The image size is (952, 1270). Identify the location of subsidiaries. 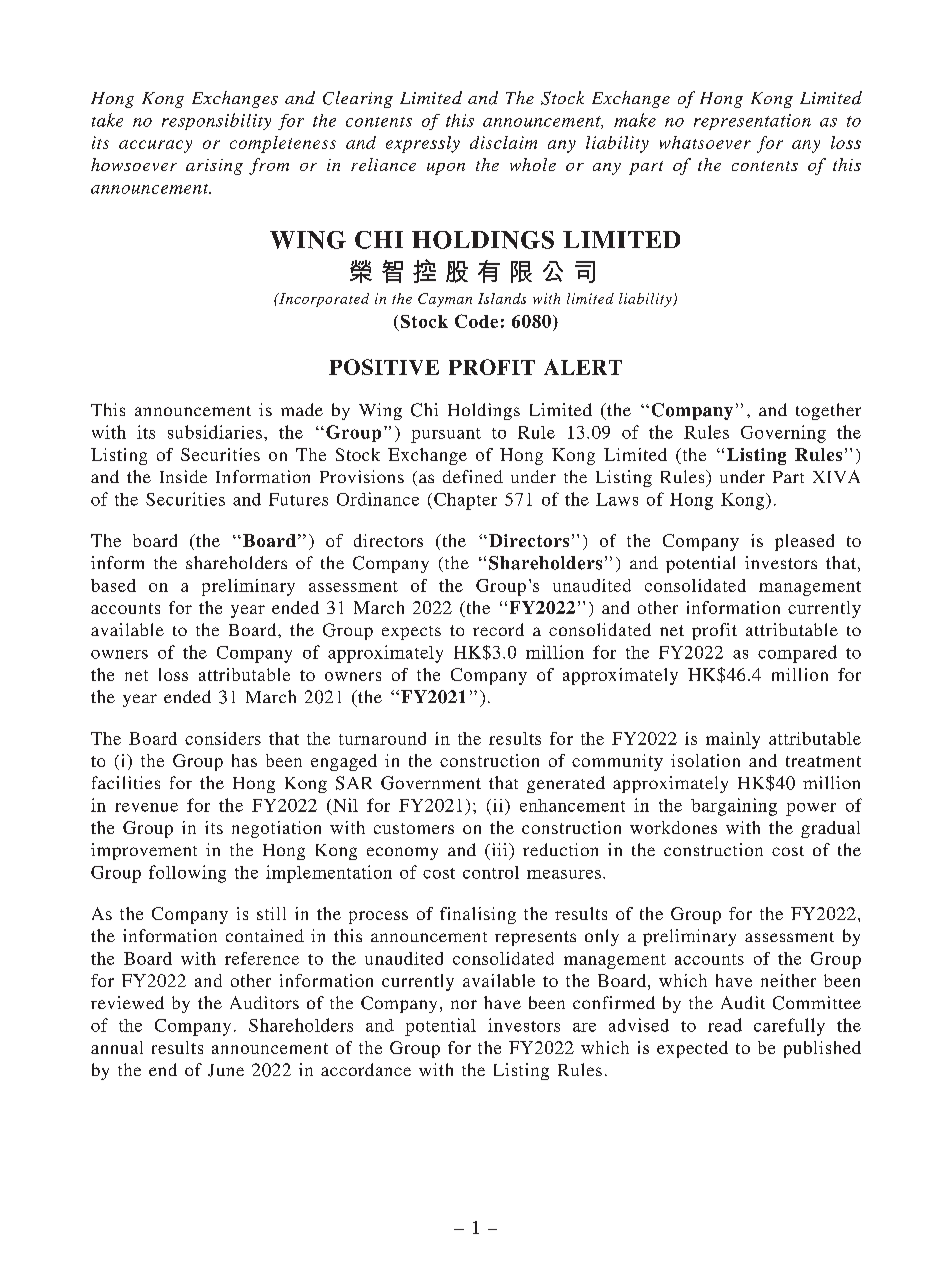
(215, 432).
